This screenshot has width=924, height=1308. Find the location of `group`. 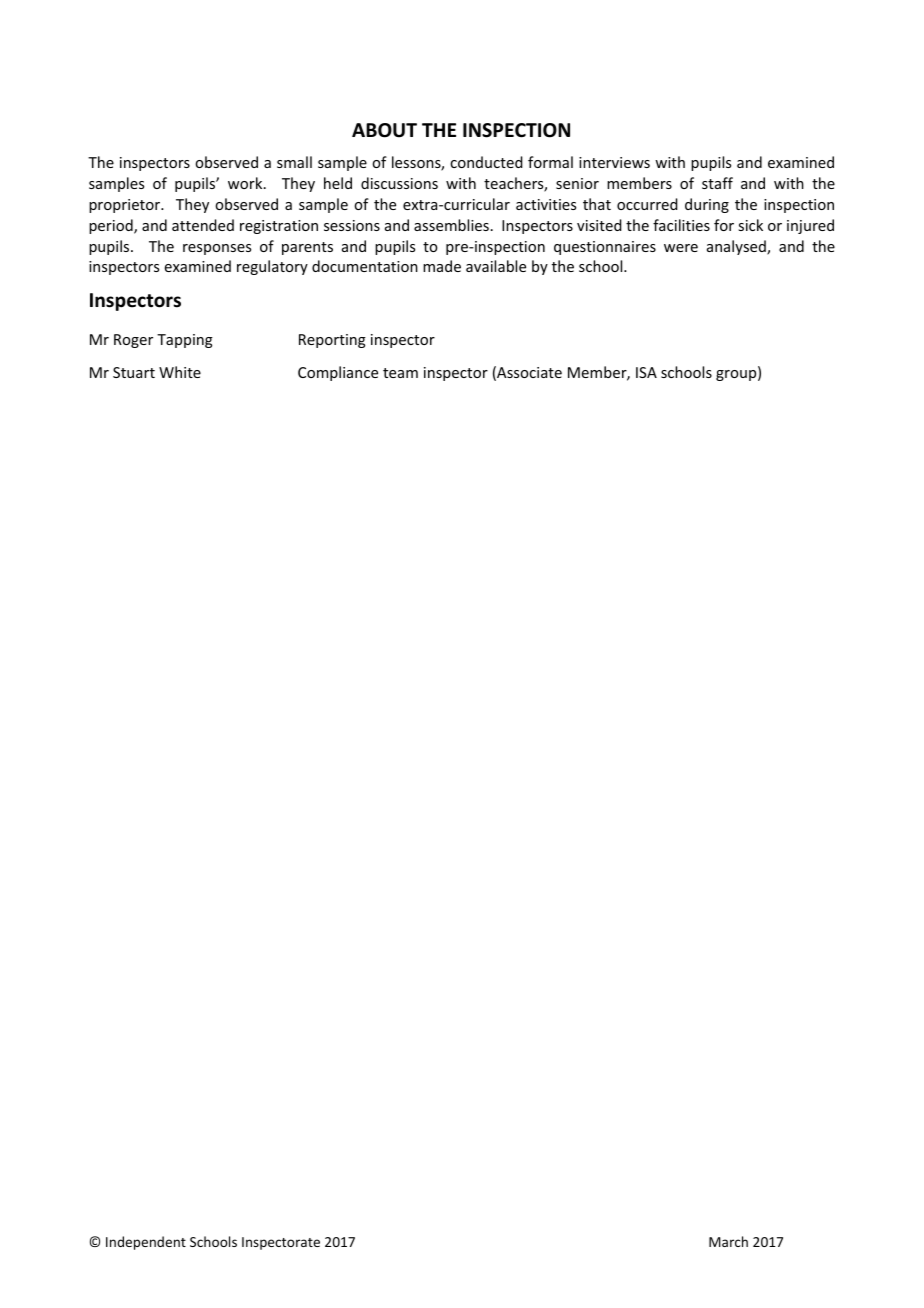

group is located at coordinates (737, 375).
